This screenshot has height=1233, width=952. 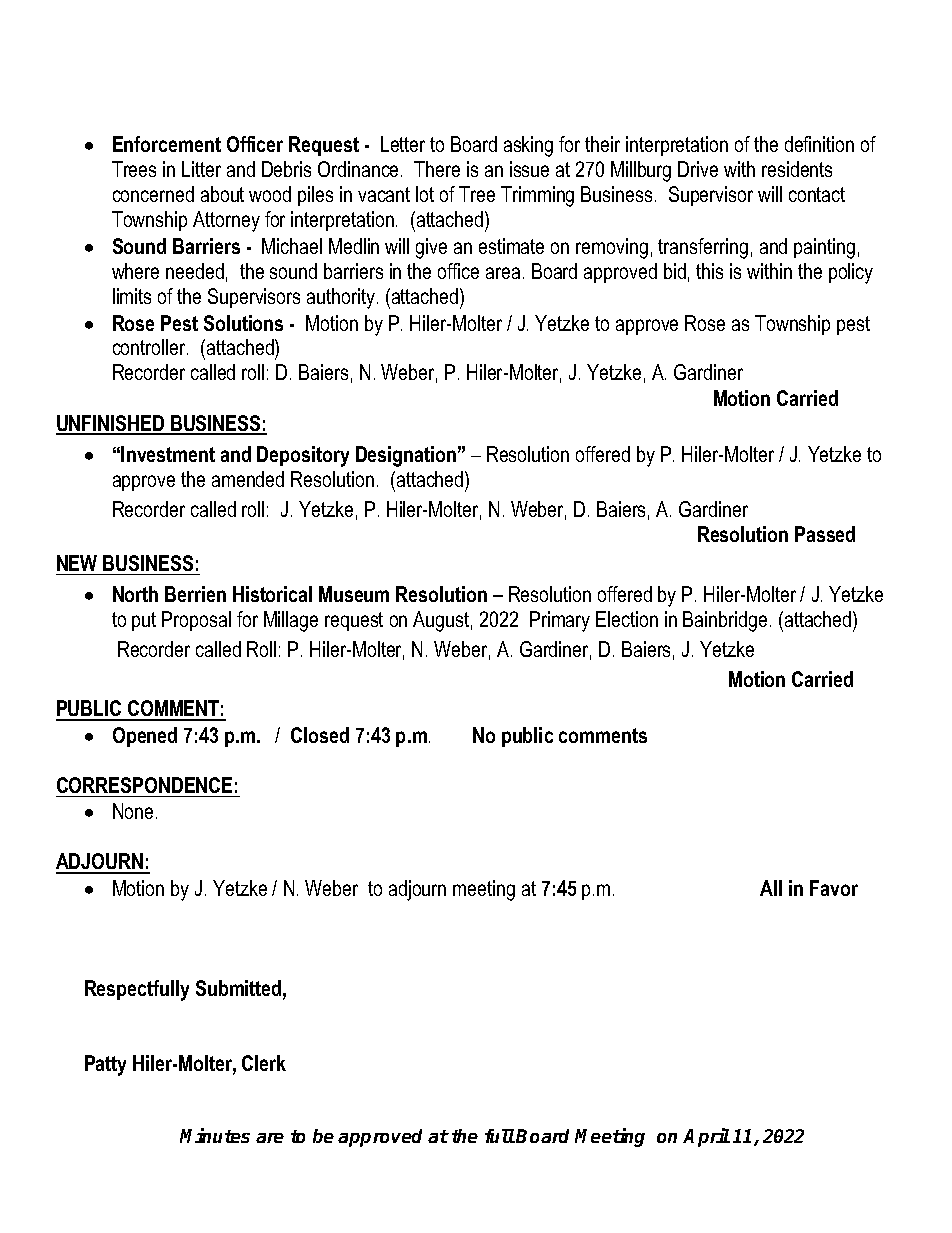 I want to click on None, so click(x=133, y=811).
